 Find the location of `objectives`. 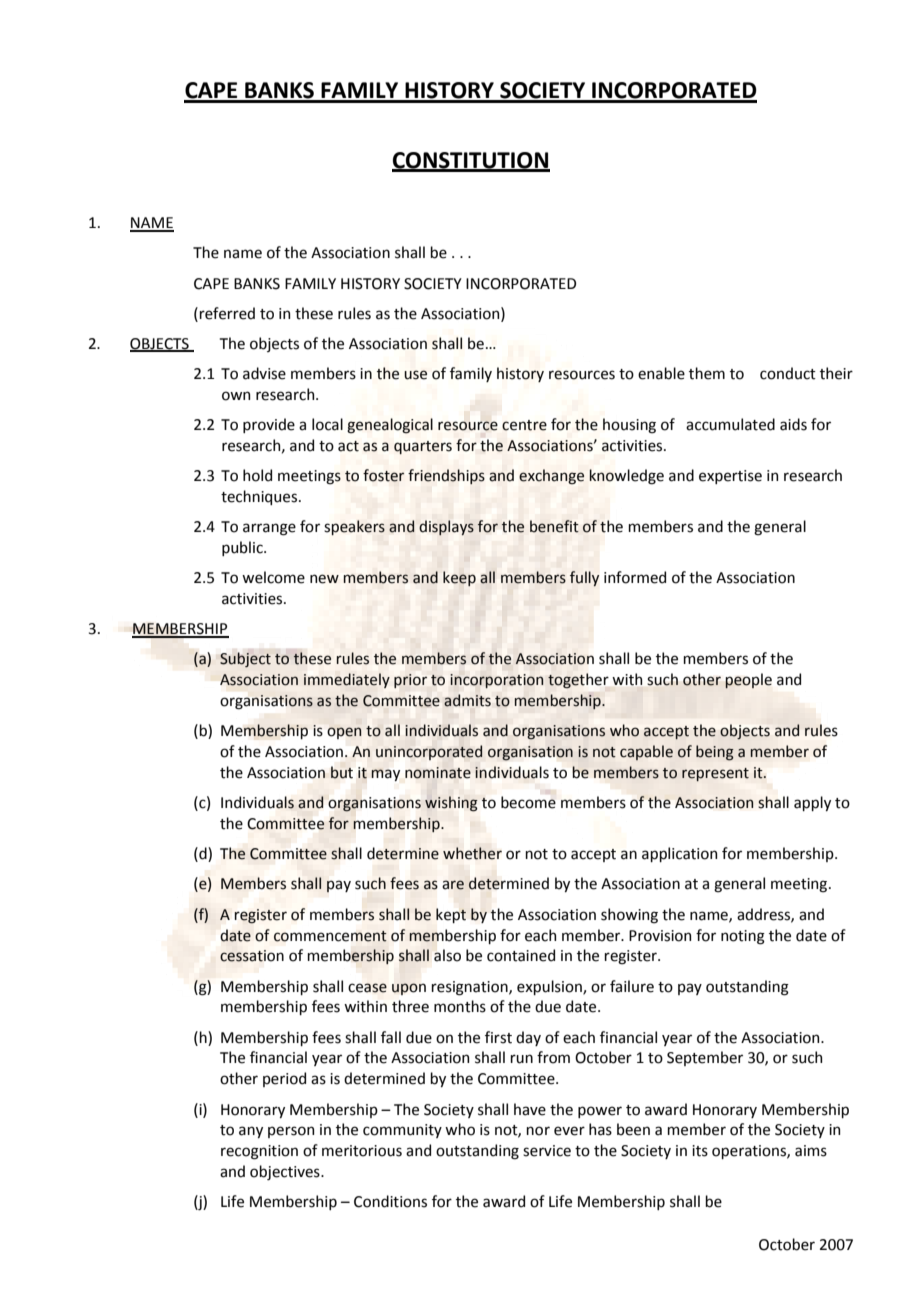

objectives is located at coordinates (286, 1172).
